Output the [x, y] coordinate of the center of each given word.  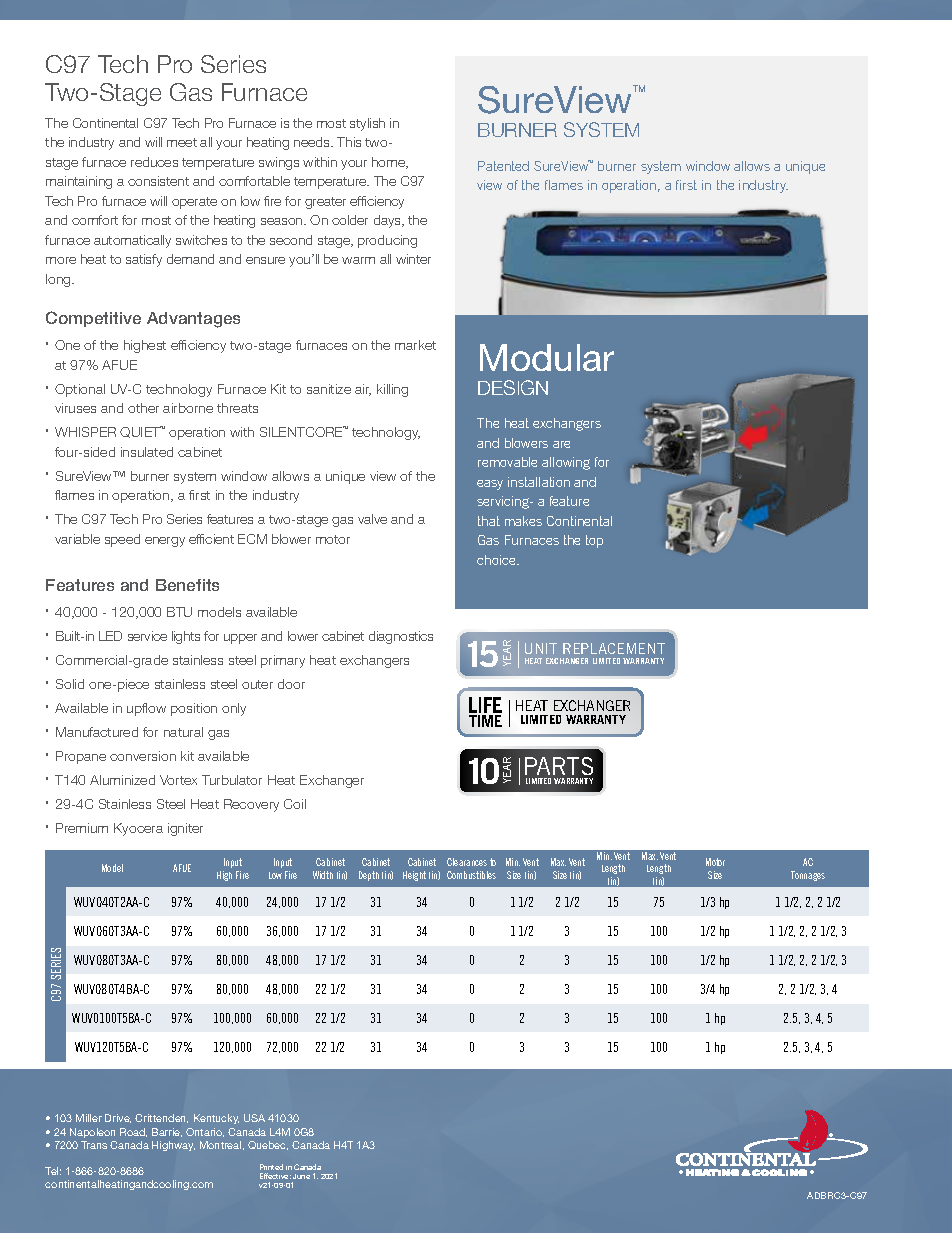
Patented [503, 166]
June [301, 1176]
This [349, 142]
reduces [154, 162]
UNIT [541, 648]
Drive [118, 1118]
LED [110, 636]
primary [283, 661]
